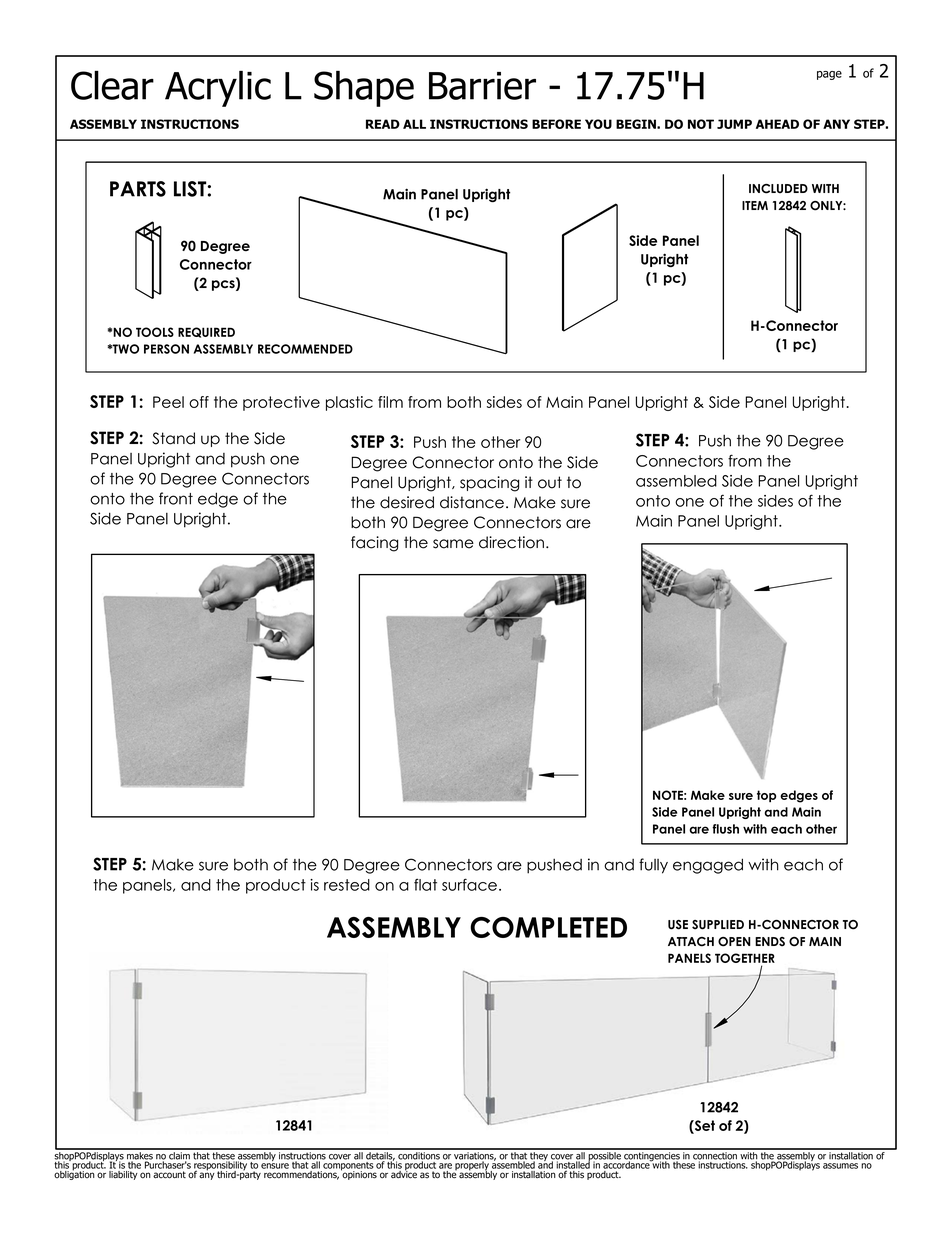 This page has height=1233, width=952. I want to click on COMPLETED, so click(548, 927).
